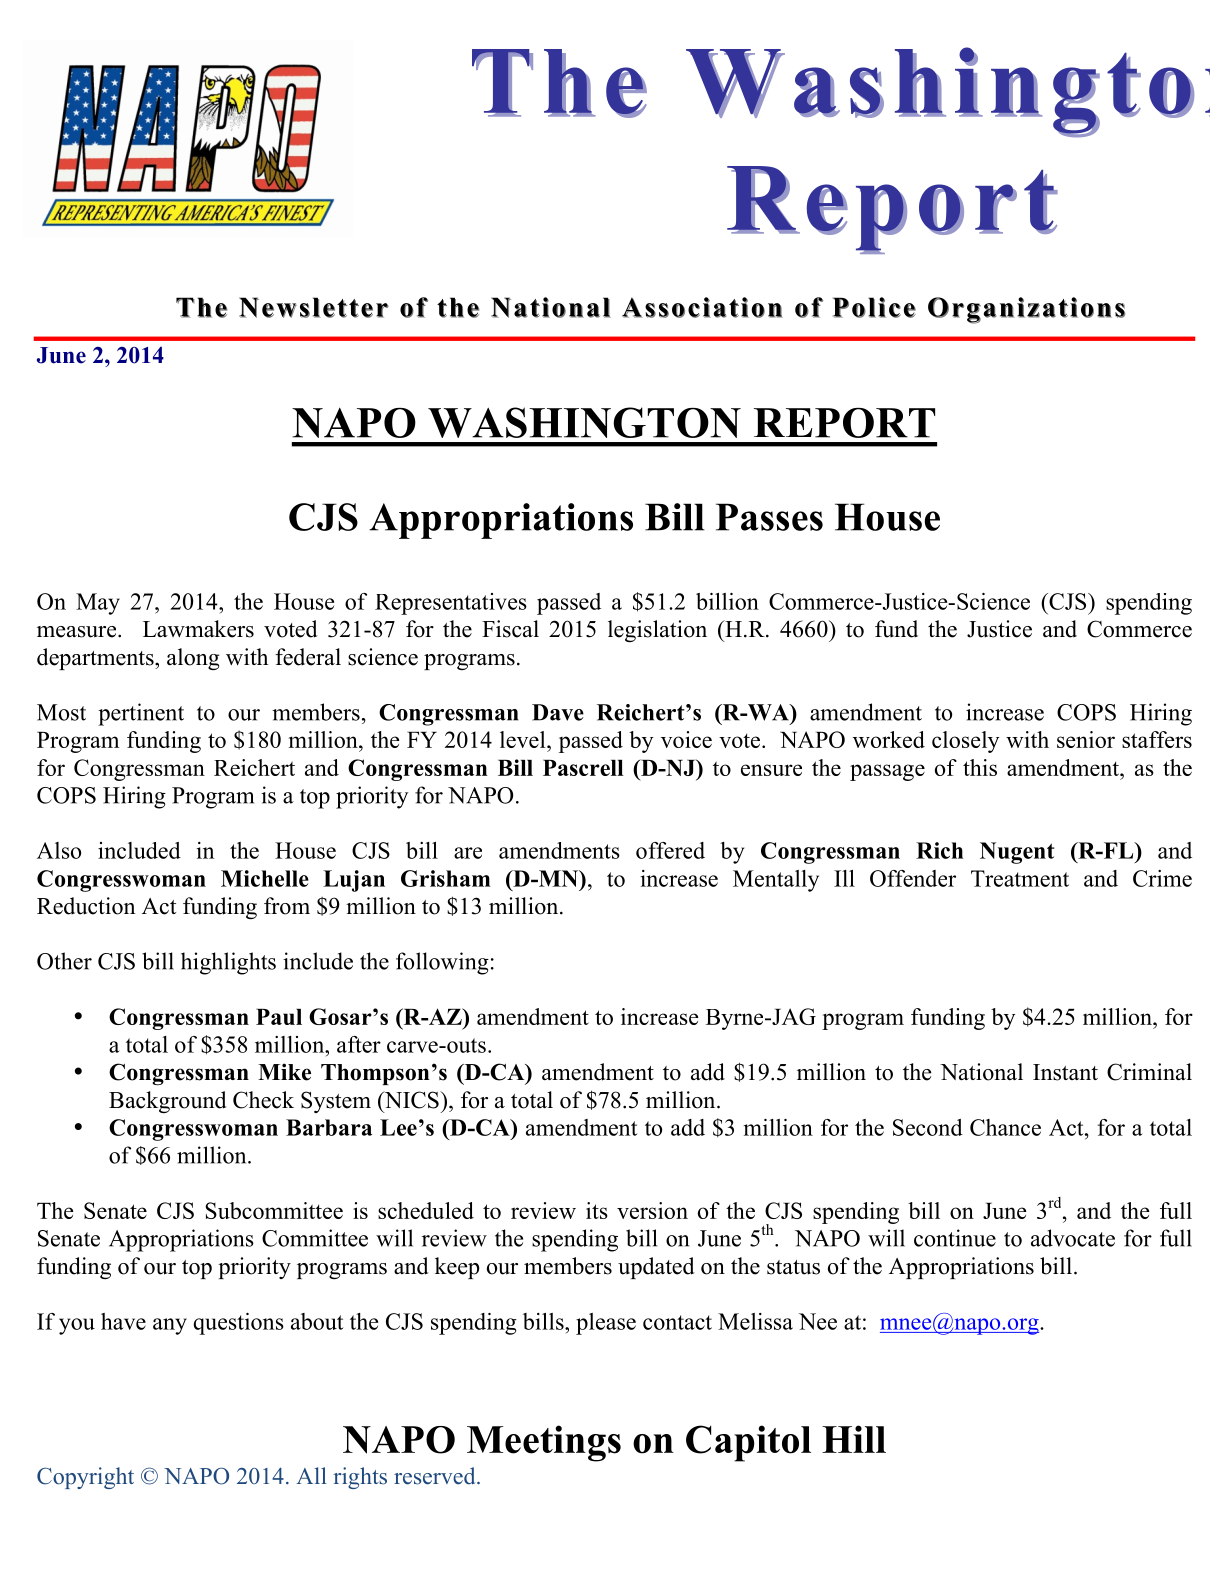 This screenshot has height=1589, width=1228. Describe the element at coordinates (1065, 1072) in the screenshot. I see `Instant` at that location.
